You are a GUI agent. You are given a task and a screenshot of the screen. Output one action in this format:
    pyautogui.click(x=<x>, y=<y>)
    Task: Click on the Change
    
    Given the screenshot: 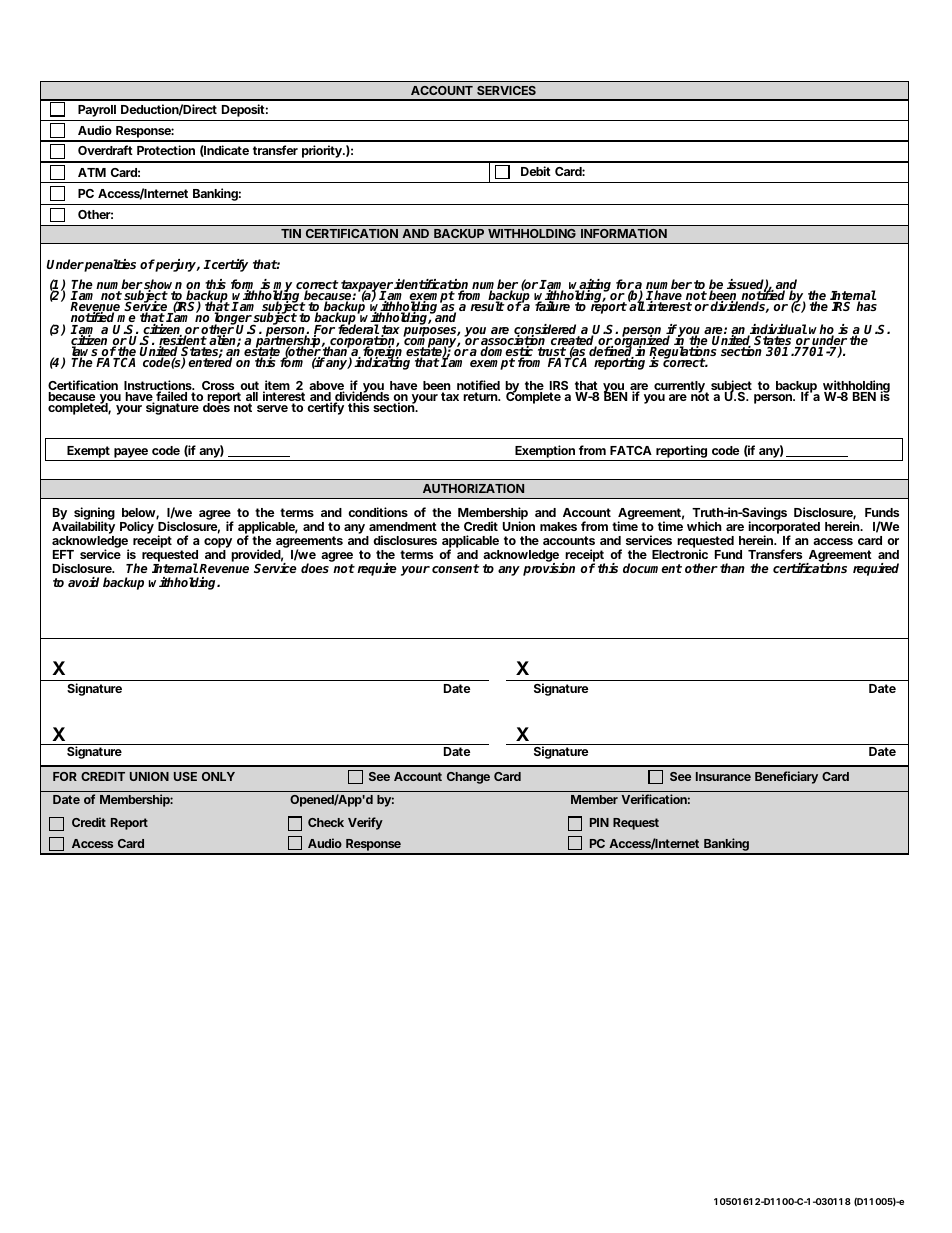 What is the action you would take?
    pyautogui.click(x=468, y=778)
